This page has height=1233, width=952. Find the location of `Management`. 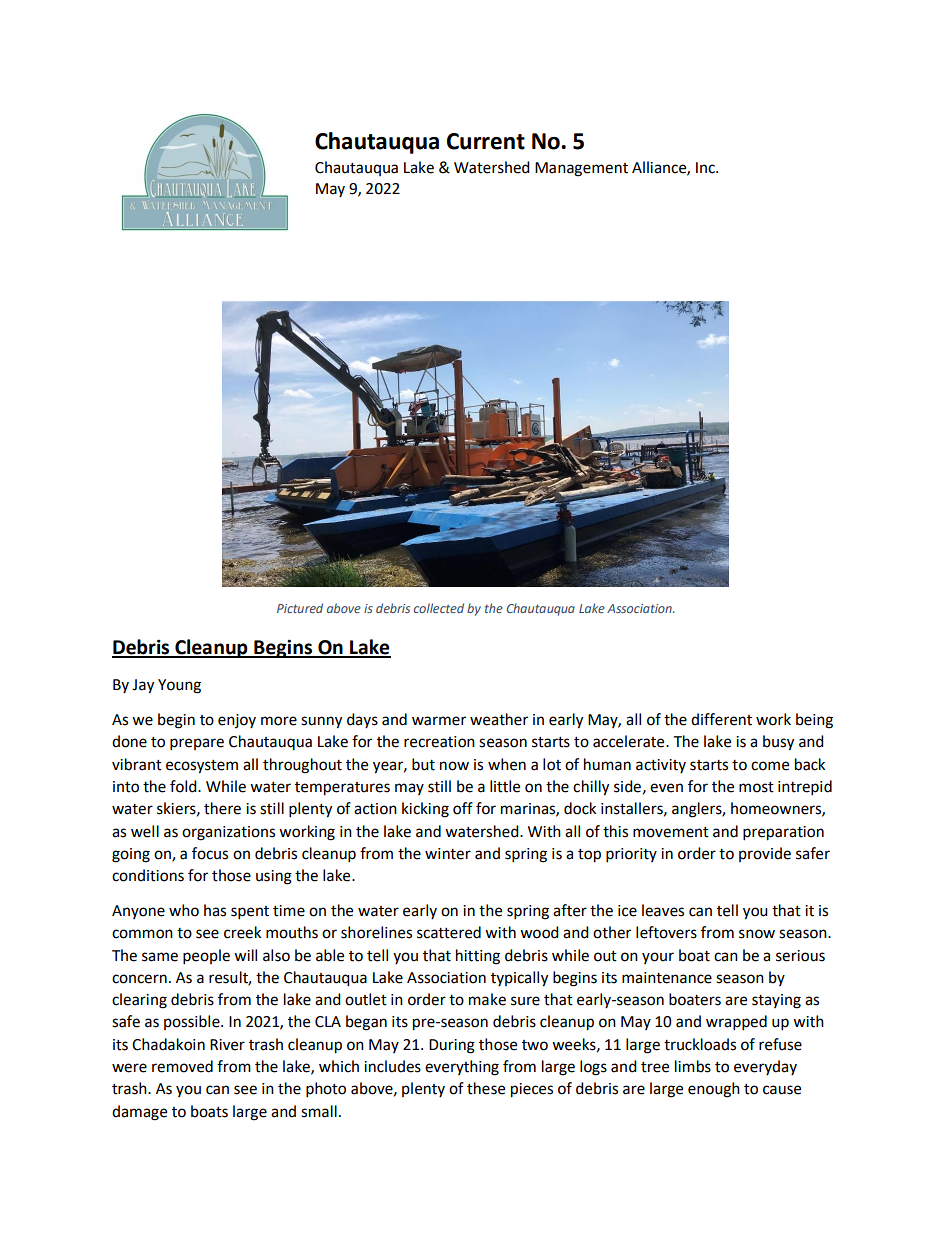

Management is located at coordinates (581, 169).
